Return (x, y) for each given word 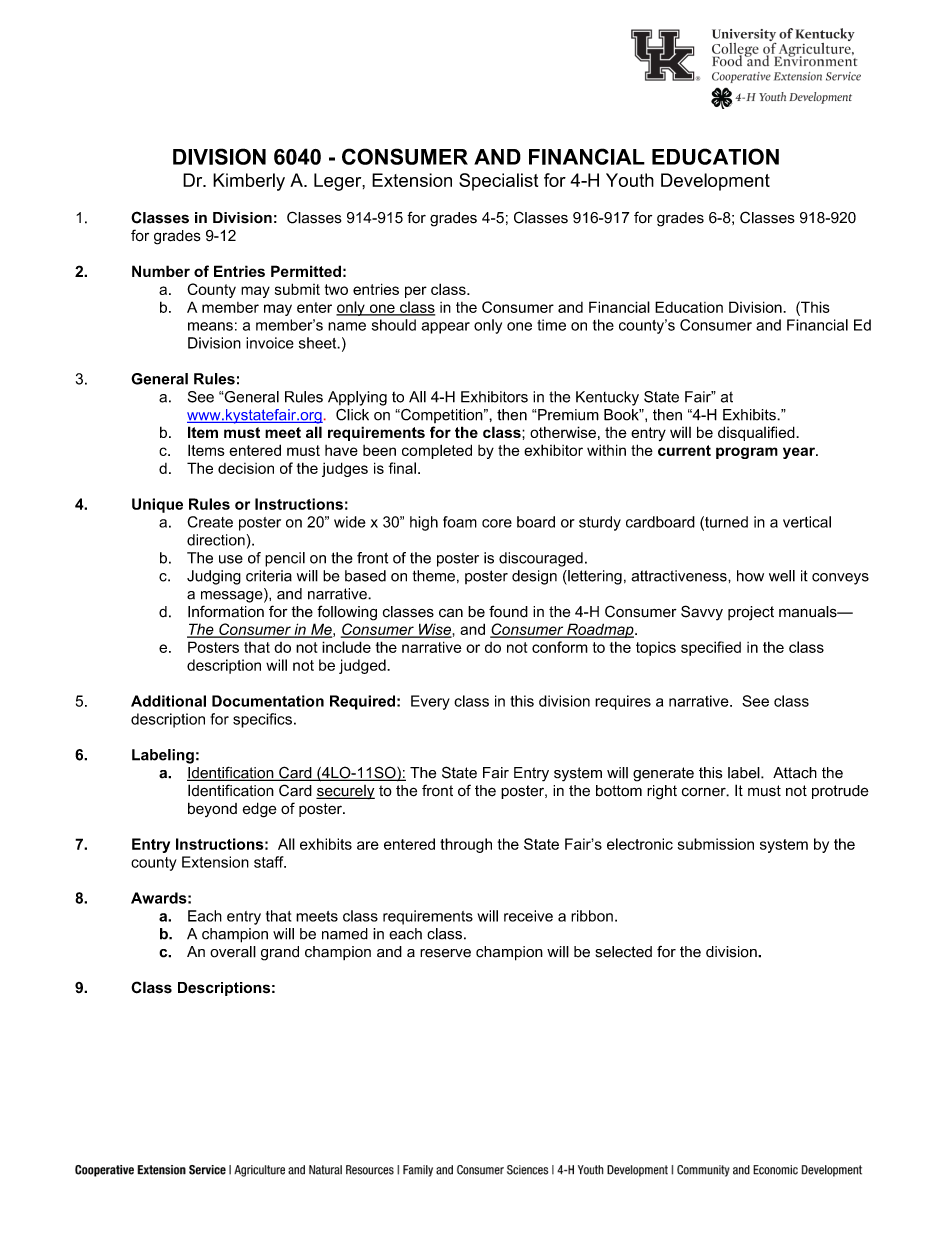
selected (623, 952)
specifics (262, 720)
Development (715, 182)
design (534, 577)
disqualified (757, 433)
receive (528, 916)
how (750, 576)
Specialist (498, 182)
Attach (795, 773)
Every (430, 702)
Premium (567, 415)
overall (233, 952)
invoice (270, 343)
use (231, 559)
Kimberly (249, 182)
